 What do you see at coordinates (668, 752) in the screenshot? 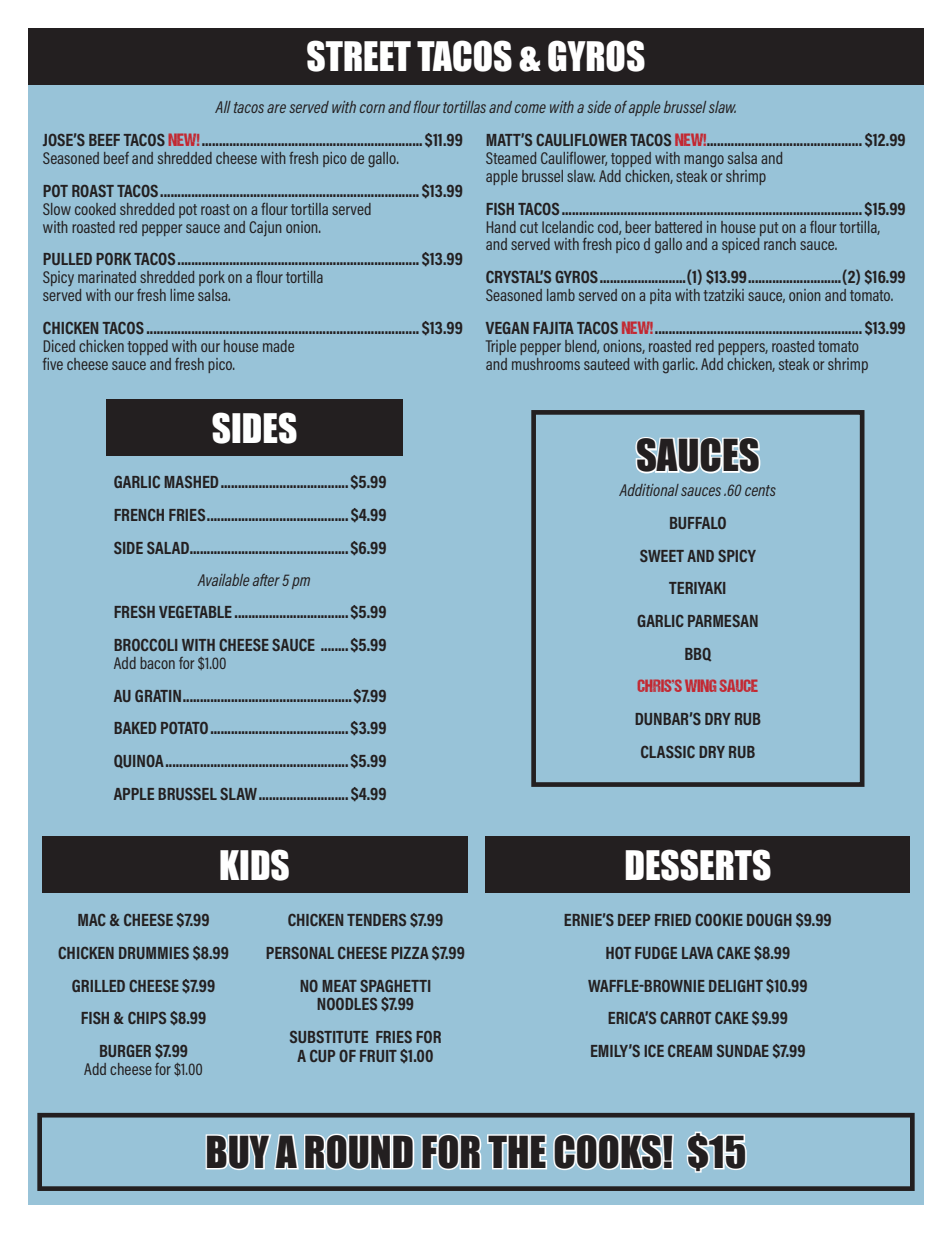
I see `CLASSIC` at bounding box center [668, 752].
